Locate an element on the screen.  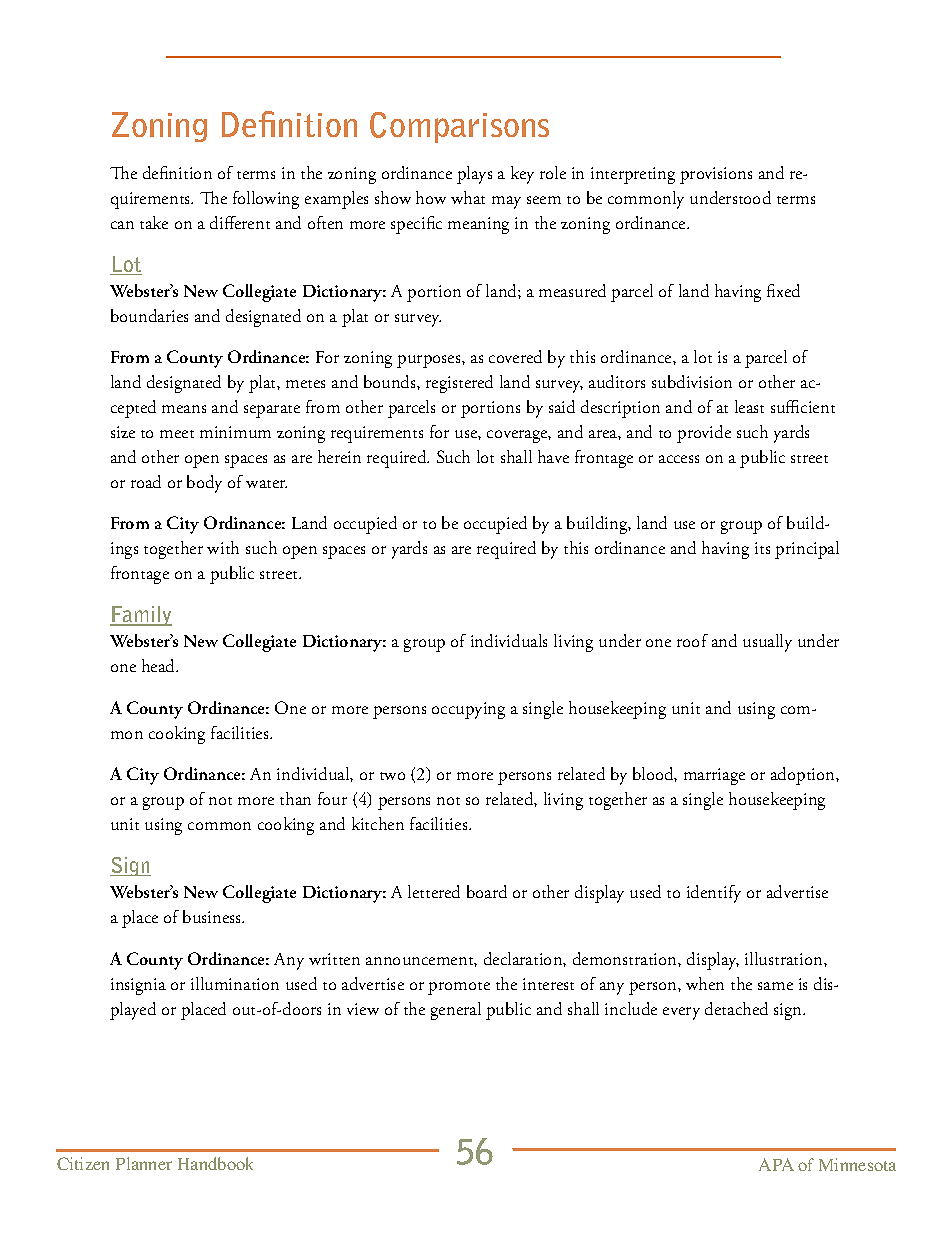
take is located at coordinates (154, 222).
